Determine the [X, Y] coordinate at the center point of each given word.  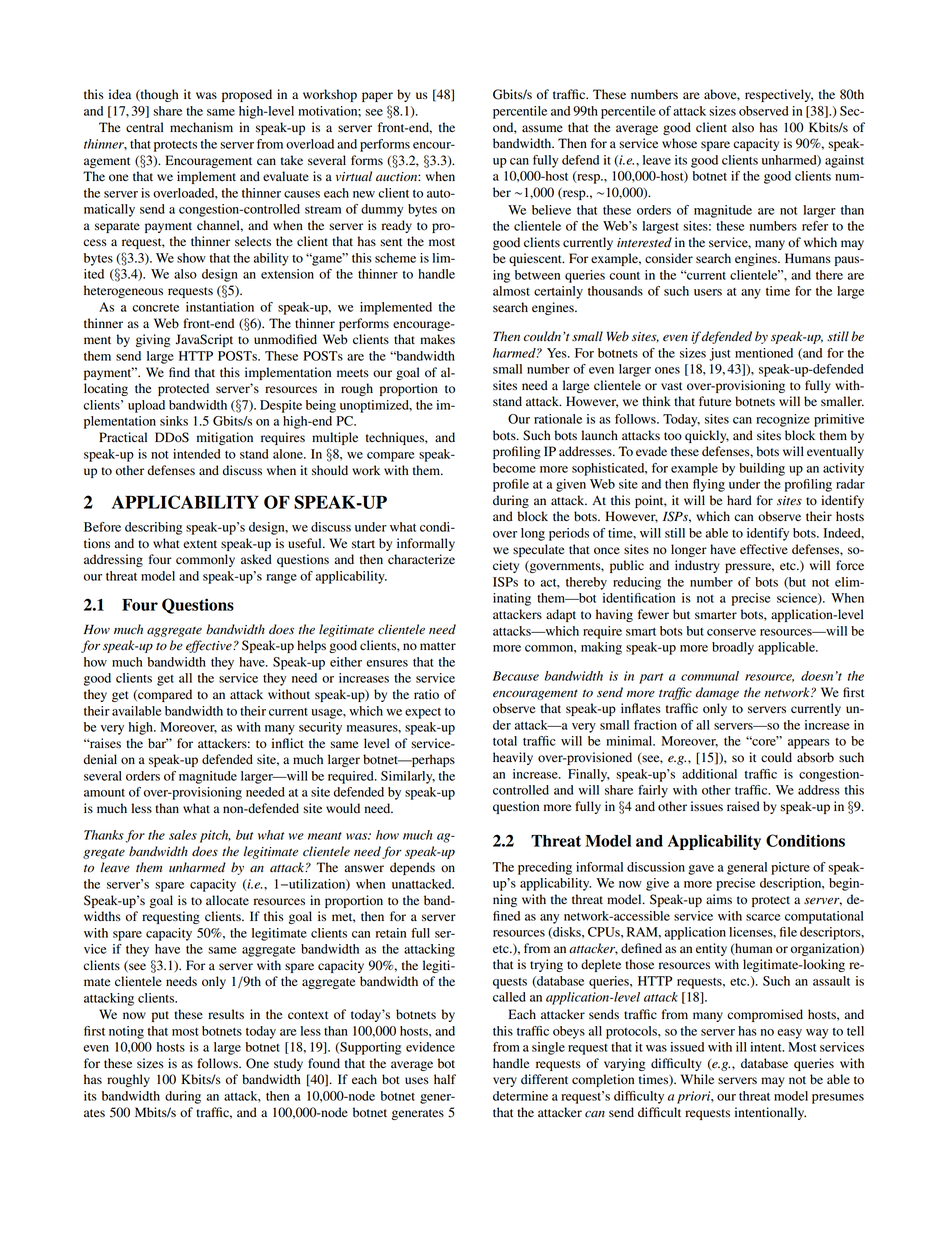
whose [679, 143]
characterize [421, 559]
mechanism [201, 127]
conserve [731, 632]
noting [126, 1032]
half [445, 1079]
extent [200, 544]
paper [377, 97]
